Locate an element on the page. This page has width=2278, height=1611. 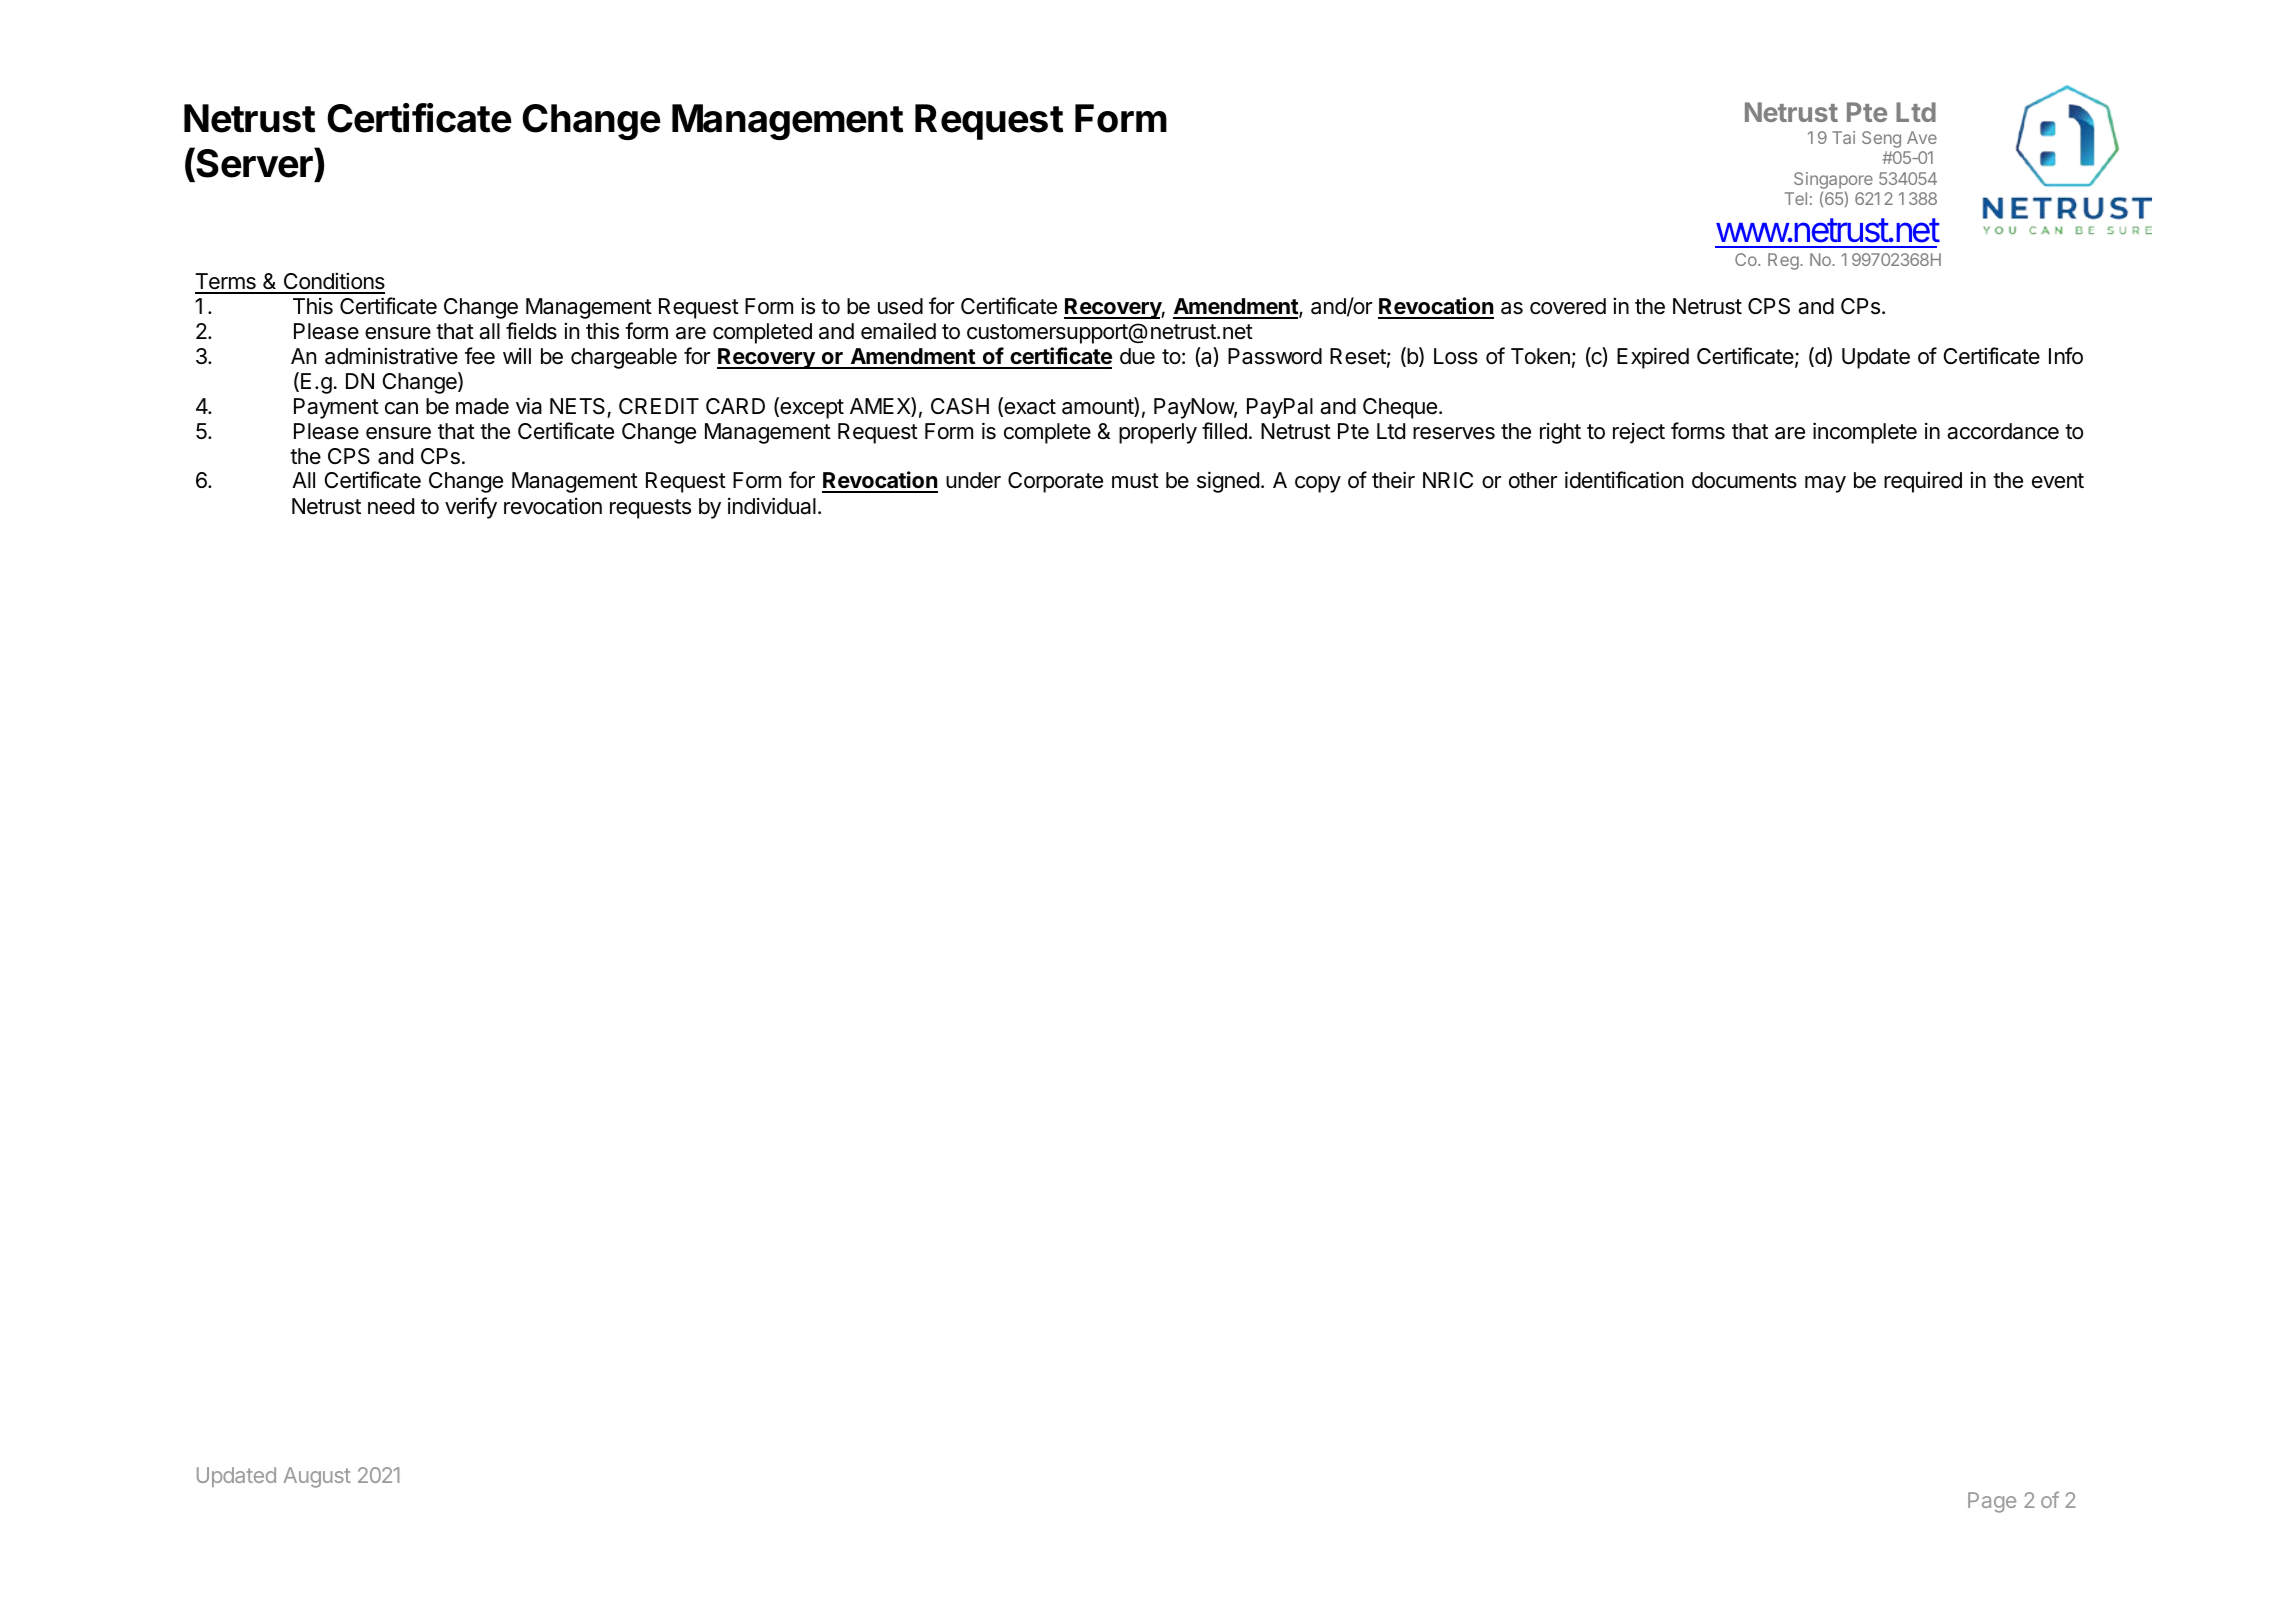
Singapore is located at coordinates (1833, 180).
